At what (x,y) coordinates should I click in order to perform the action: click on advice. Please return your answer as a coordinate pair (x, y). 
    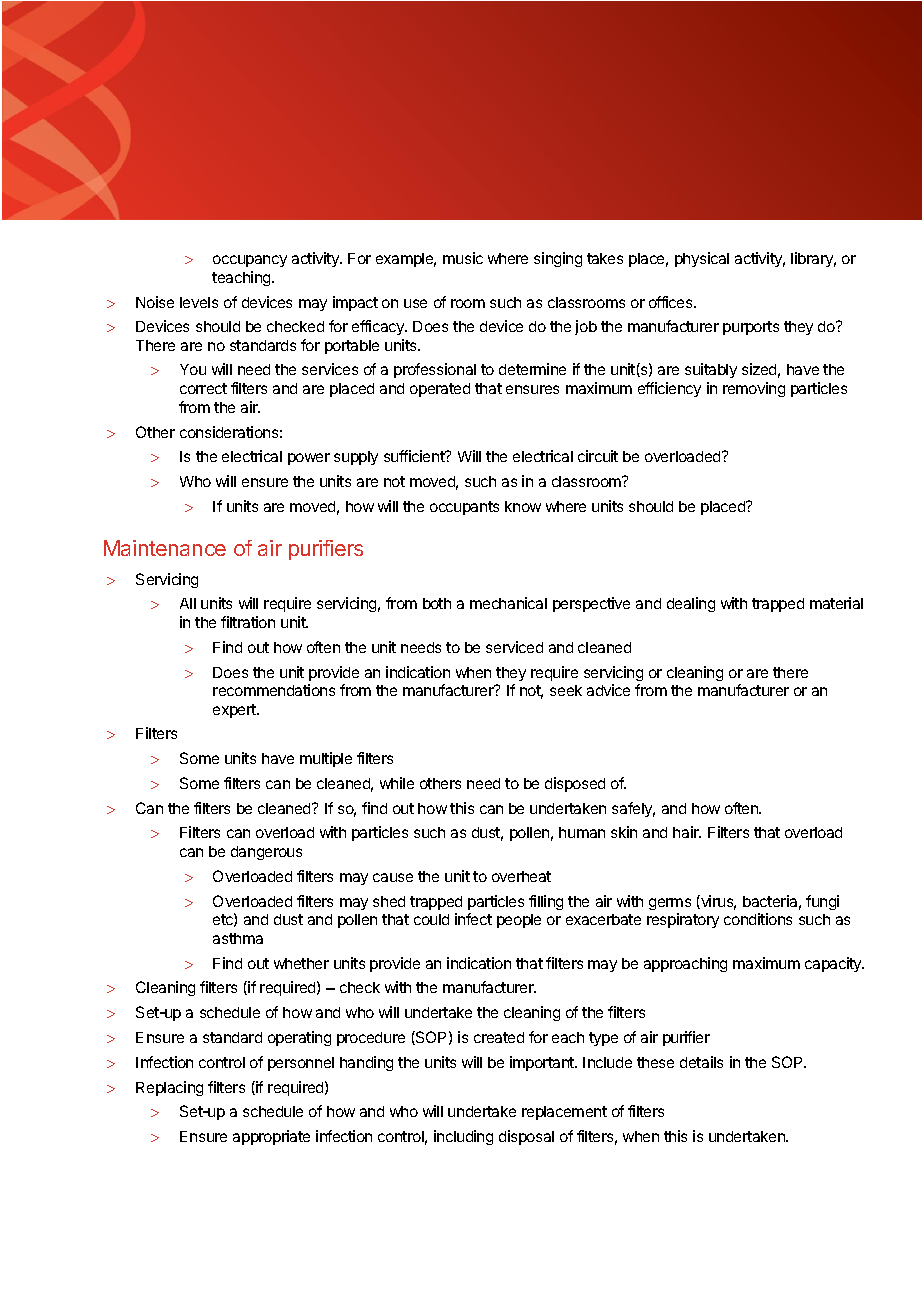
    Looking at the image, I should click on (608, 690).
